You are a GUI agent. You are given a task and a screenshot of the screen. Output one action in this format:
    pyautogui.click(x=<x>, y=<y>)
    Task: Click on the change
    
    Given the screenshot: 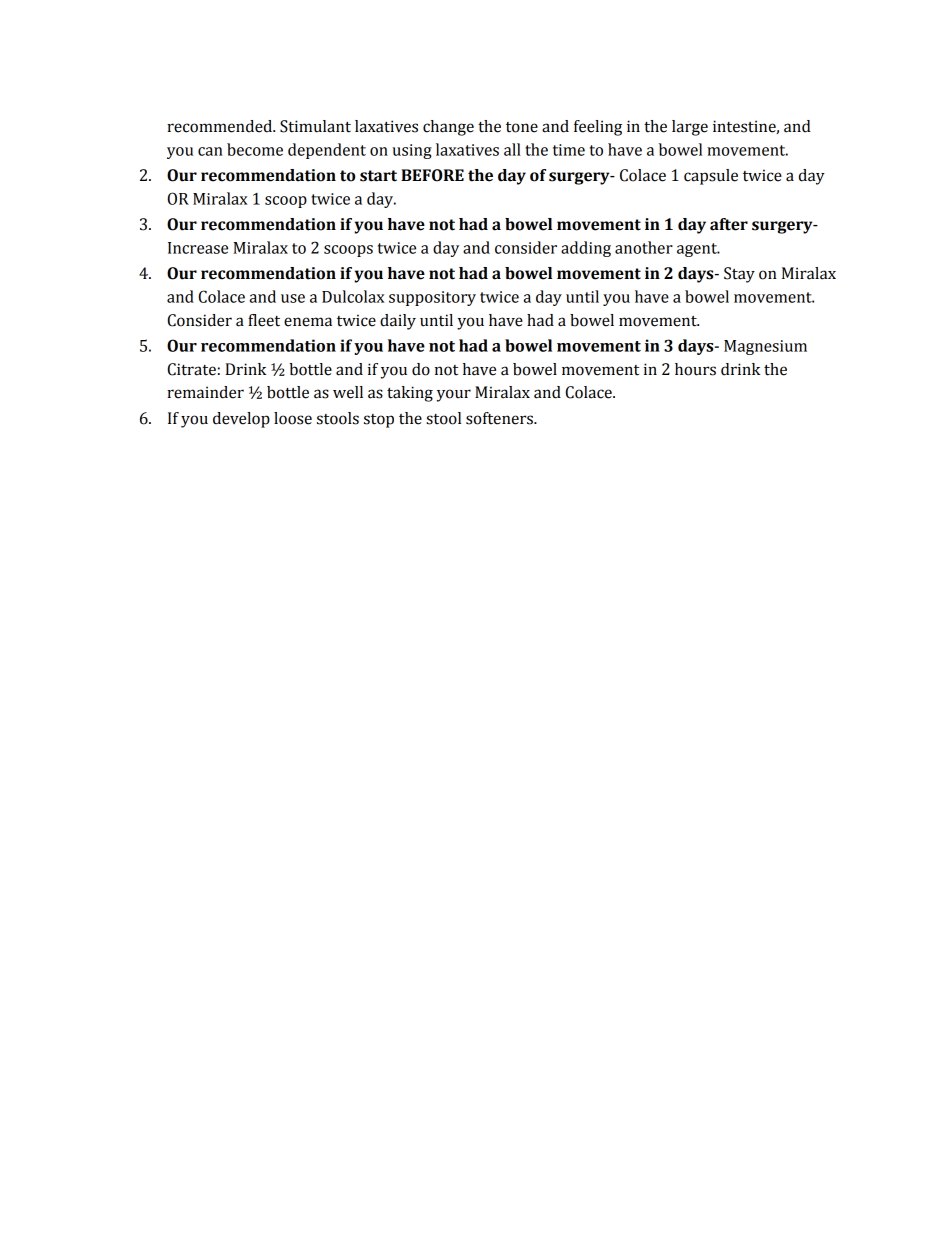 What is the action you would take?
    pyautogui.click(x=448, y=128)
